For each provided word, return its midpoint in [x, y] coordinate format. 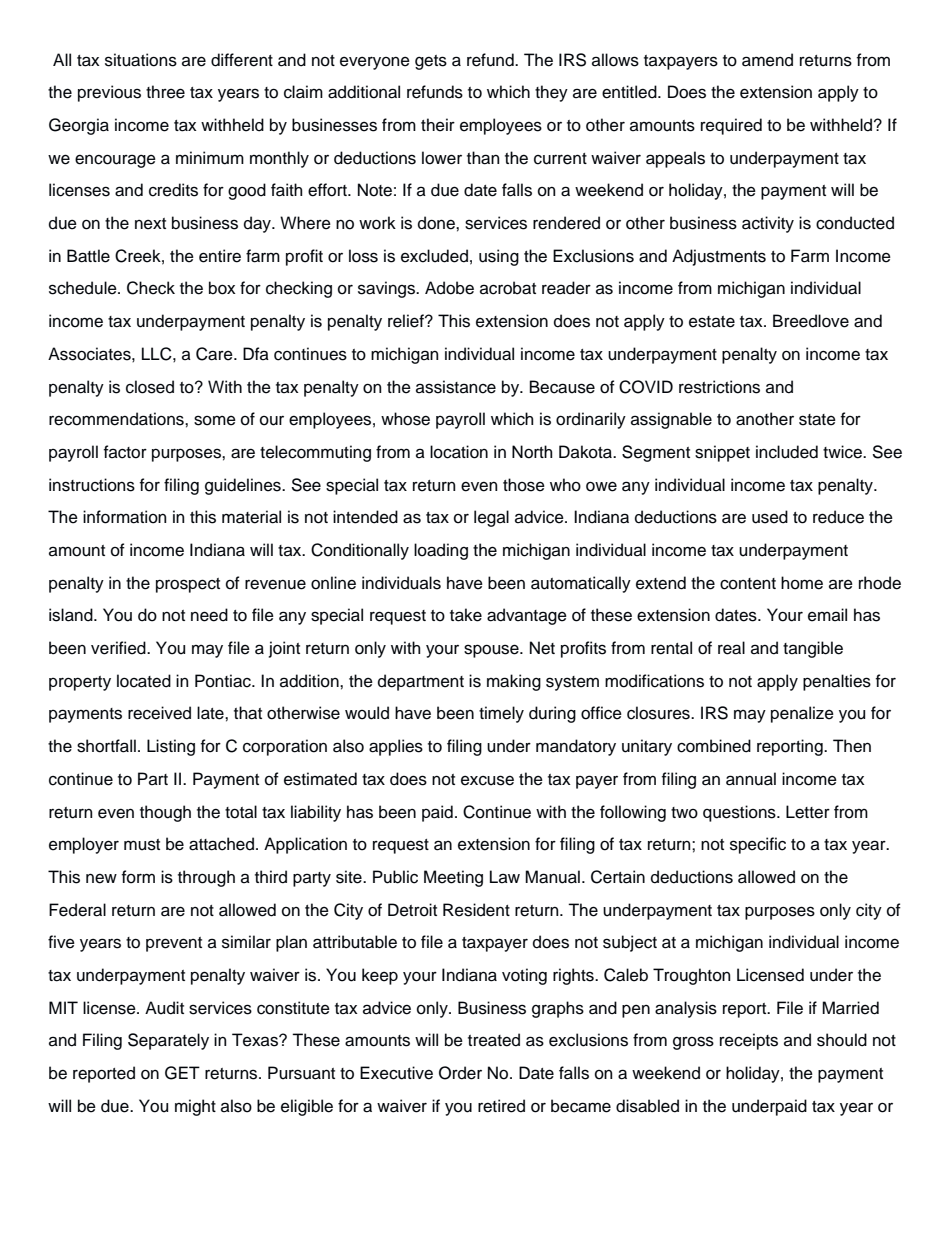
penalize [802, 714]
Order [460, 1073]
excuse [487, 780]
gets [431, 62]
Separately [168, 1041]
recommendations [117, 419]
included [787, 452]
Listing [171, 747]
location [459, 452]
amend [767, 60]
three [165, 92]
